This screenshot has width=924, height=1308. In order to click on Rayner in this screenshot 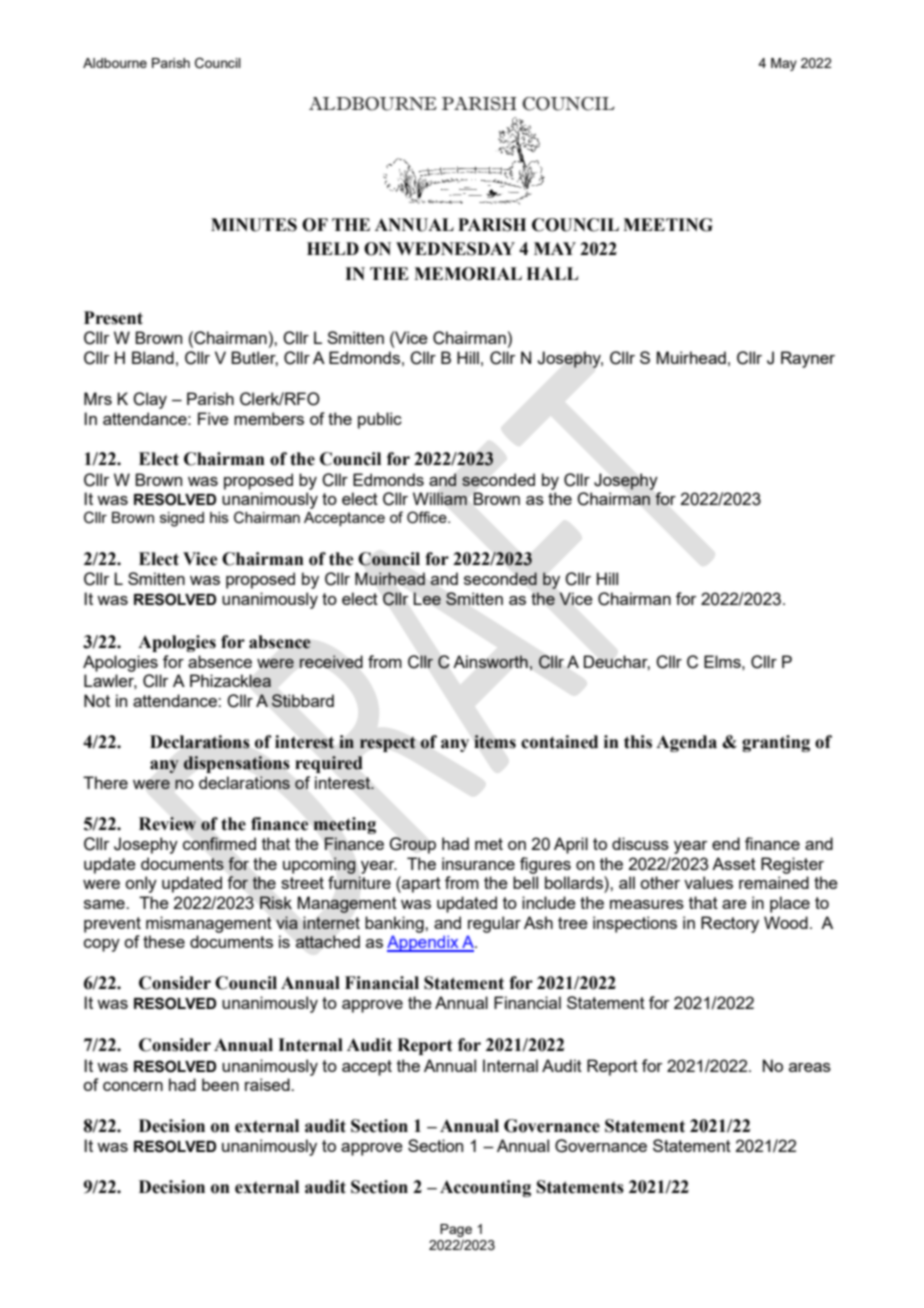, I will do `click(808, 359)`.
